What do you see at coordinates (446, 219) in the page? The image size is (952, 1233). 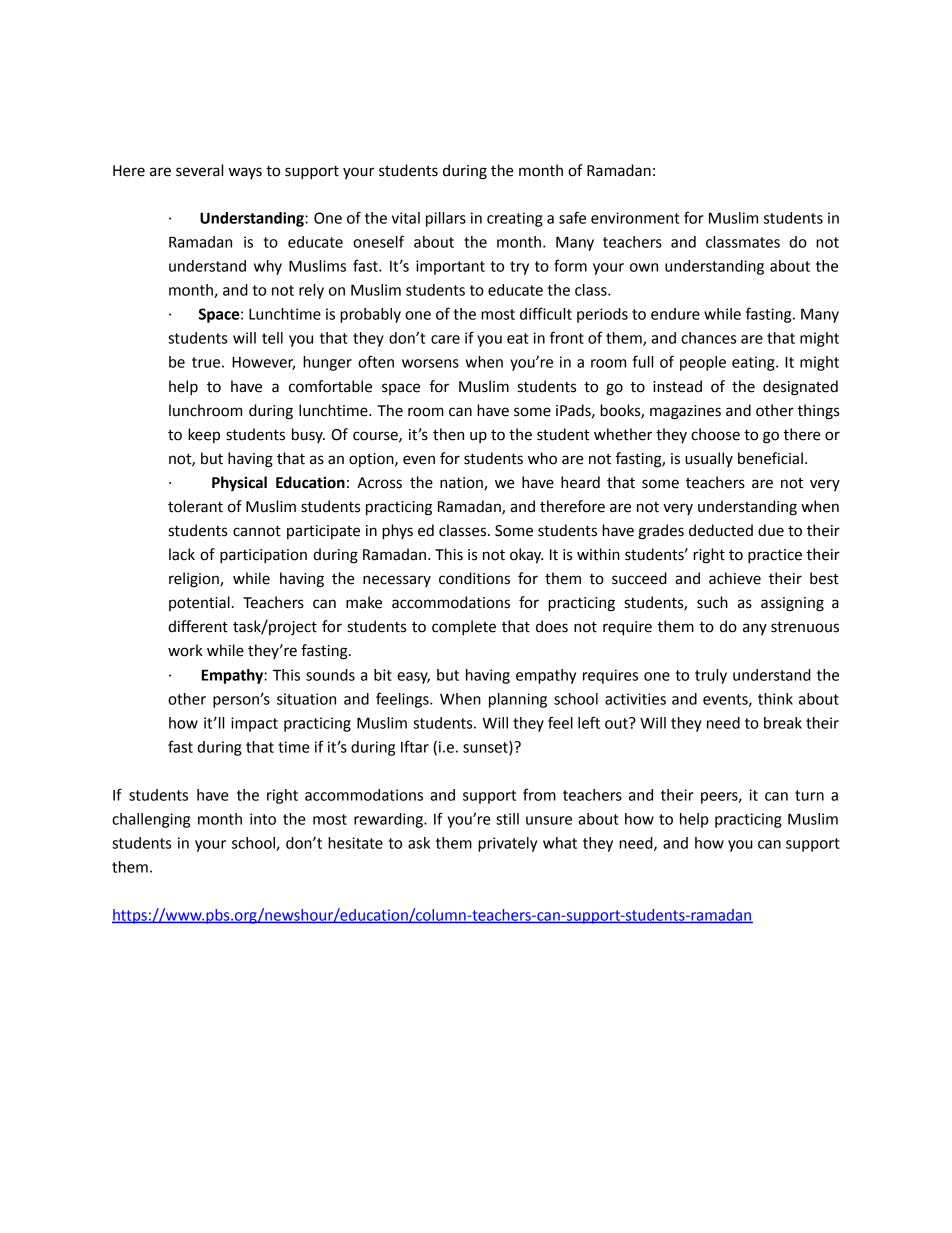 I see `pillars` at bounding box center [446, 219].
